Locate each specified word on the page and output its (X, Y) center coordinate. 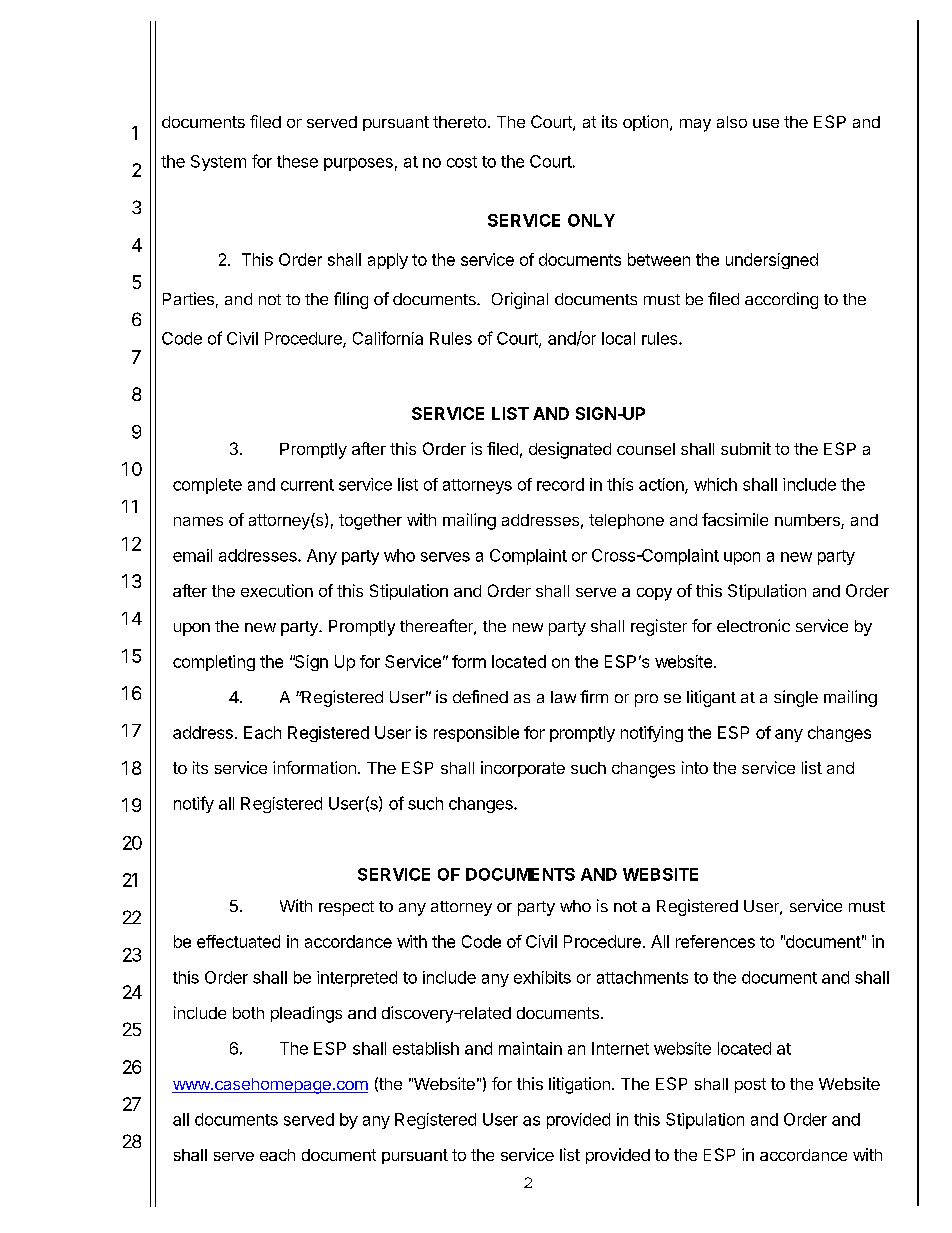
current (307, 485)
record (560, 484)
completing (214, 663)
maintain (530, 1048)
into (695, 767)
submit (746, 448)
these (297, 161)
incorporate (523, 769)
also (732, 122)
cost (462, 162)
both (248, 1013)
